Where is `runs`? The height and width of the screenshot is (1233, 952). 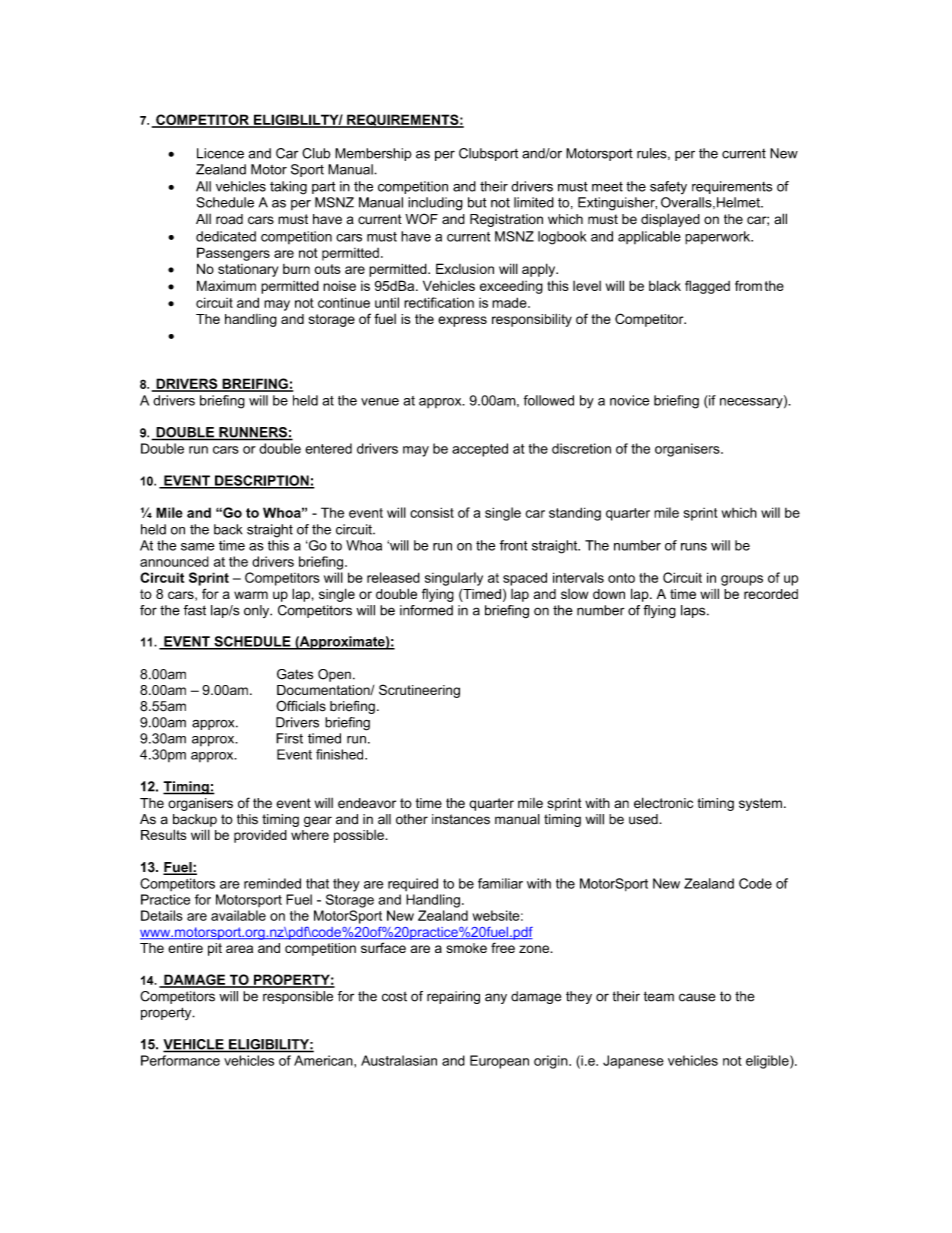 runs is located at coordinates (694, 547).
